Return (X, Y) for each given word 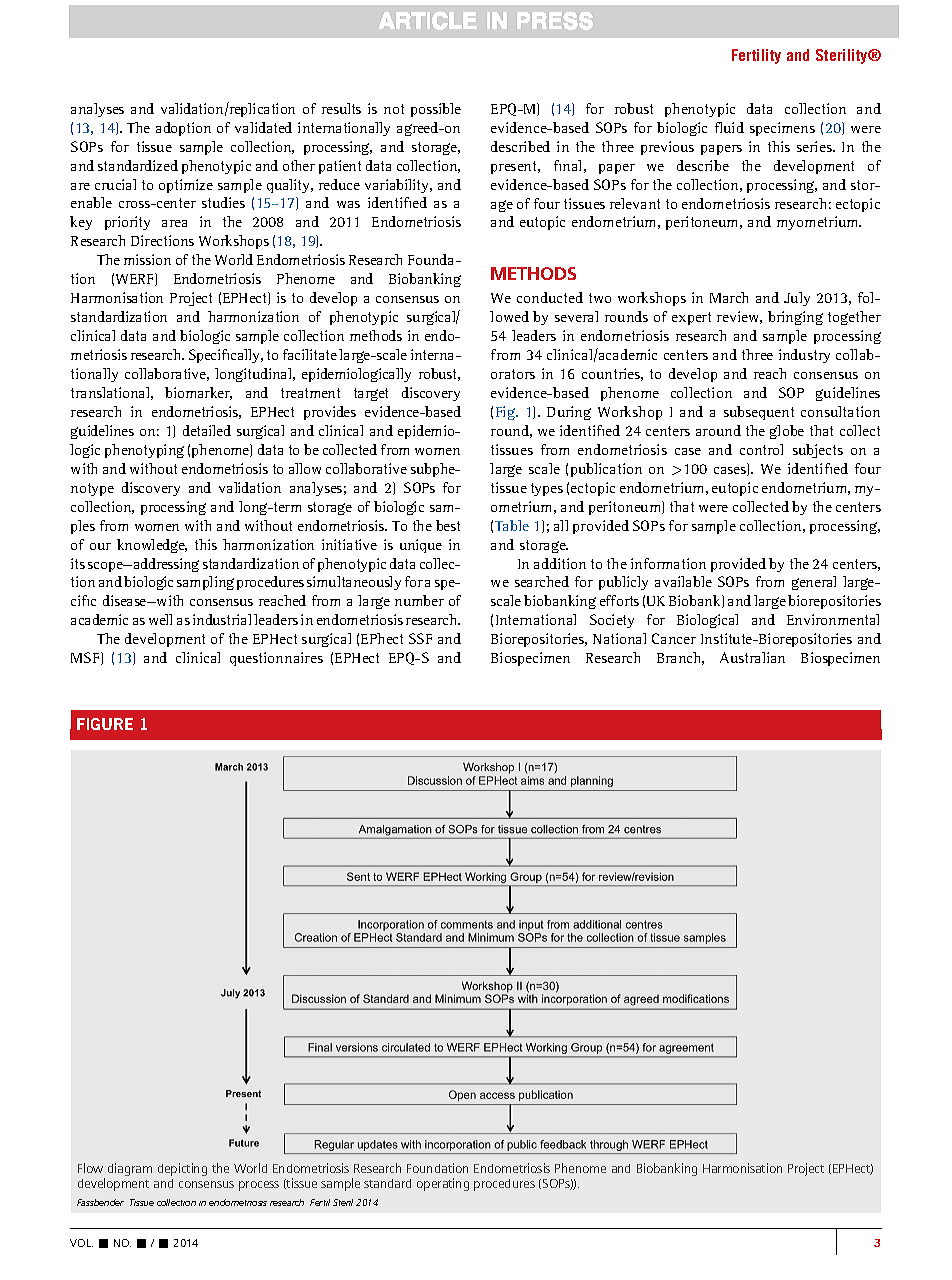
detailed (207, 430)
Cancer (674, 638)
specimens (782, 129)
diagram (130, 1169)
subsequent (759, 413)
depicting (182, 1169)
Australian (752, 657)
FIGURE (105, 724)
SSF (420, 638)
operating (443, 1184)
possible (436, 110)
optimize (186, 186)
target (371, 394)
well (160, 619)
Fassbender (100, 1202)
